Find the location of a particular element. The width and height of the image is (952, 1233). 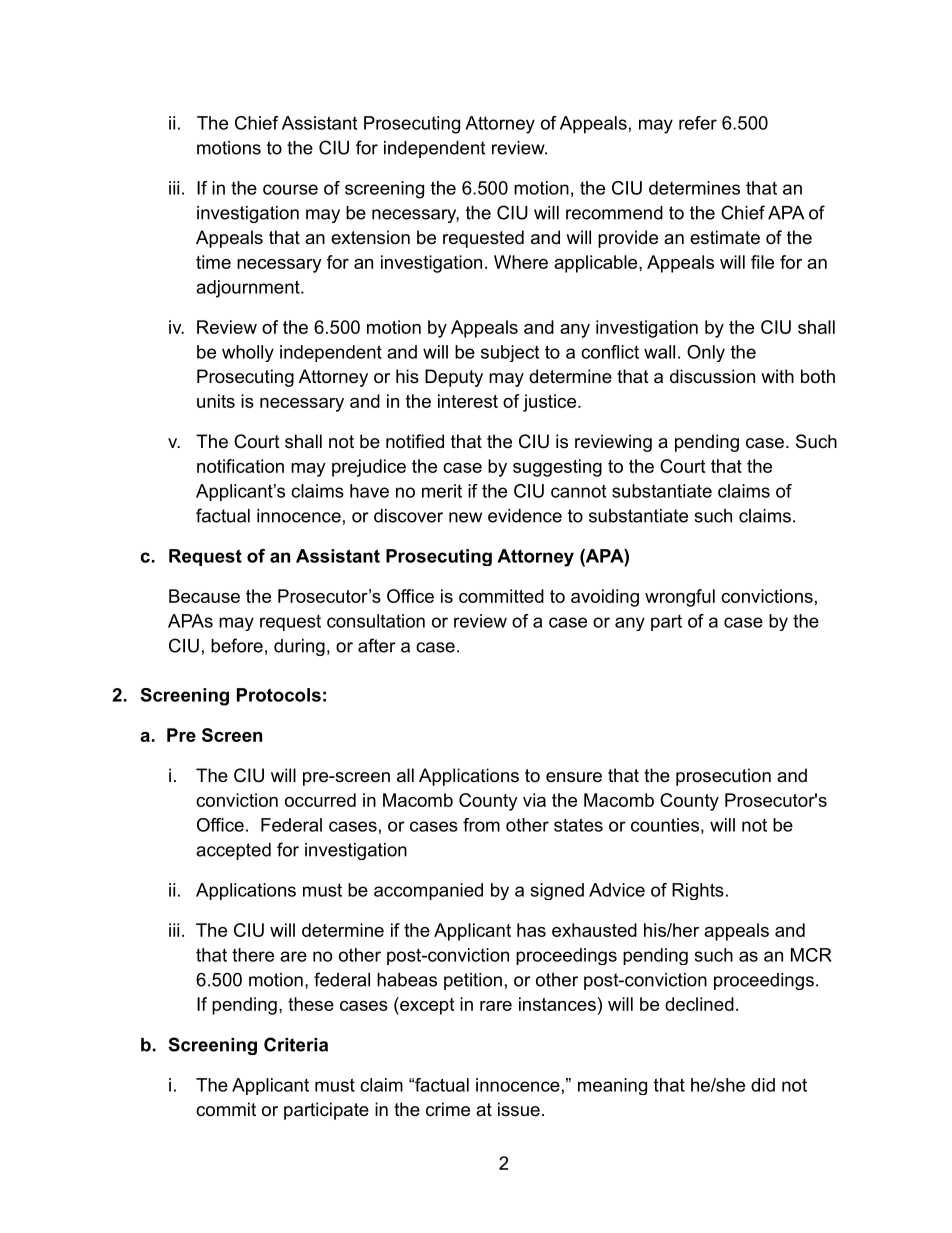

during is located at coordinates (299, 647).
